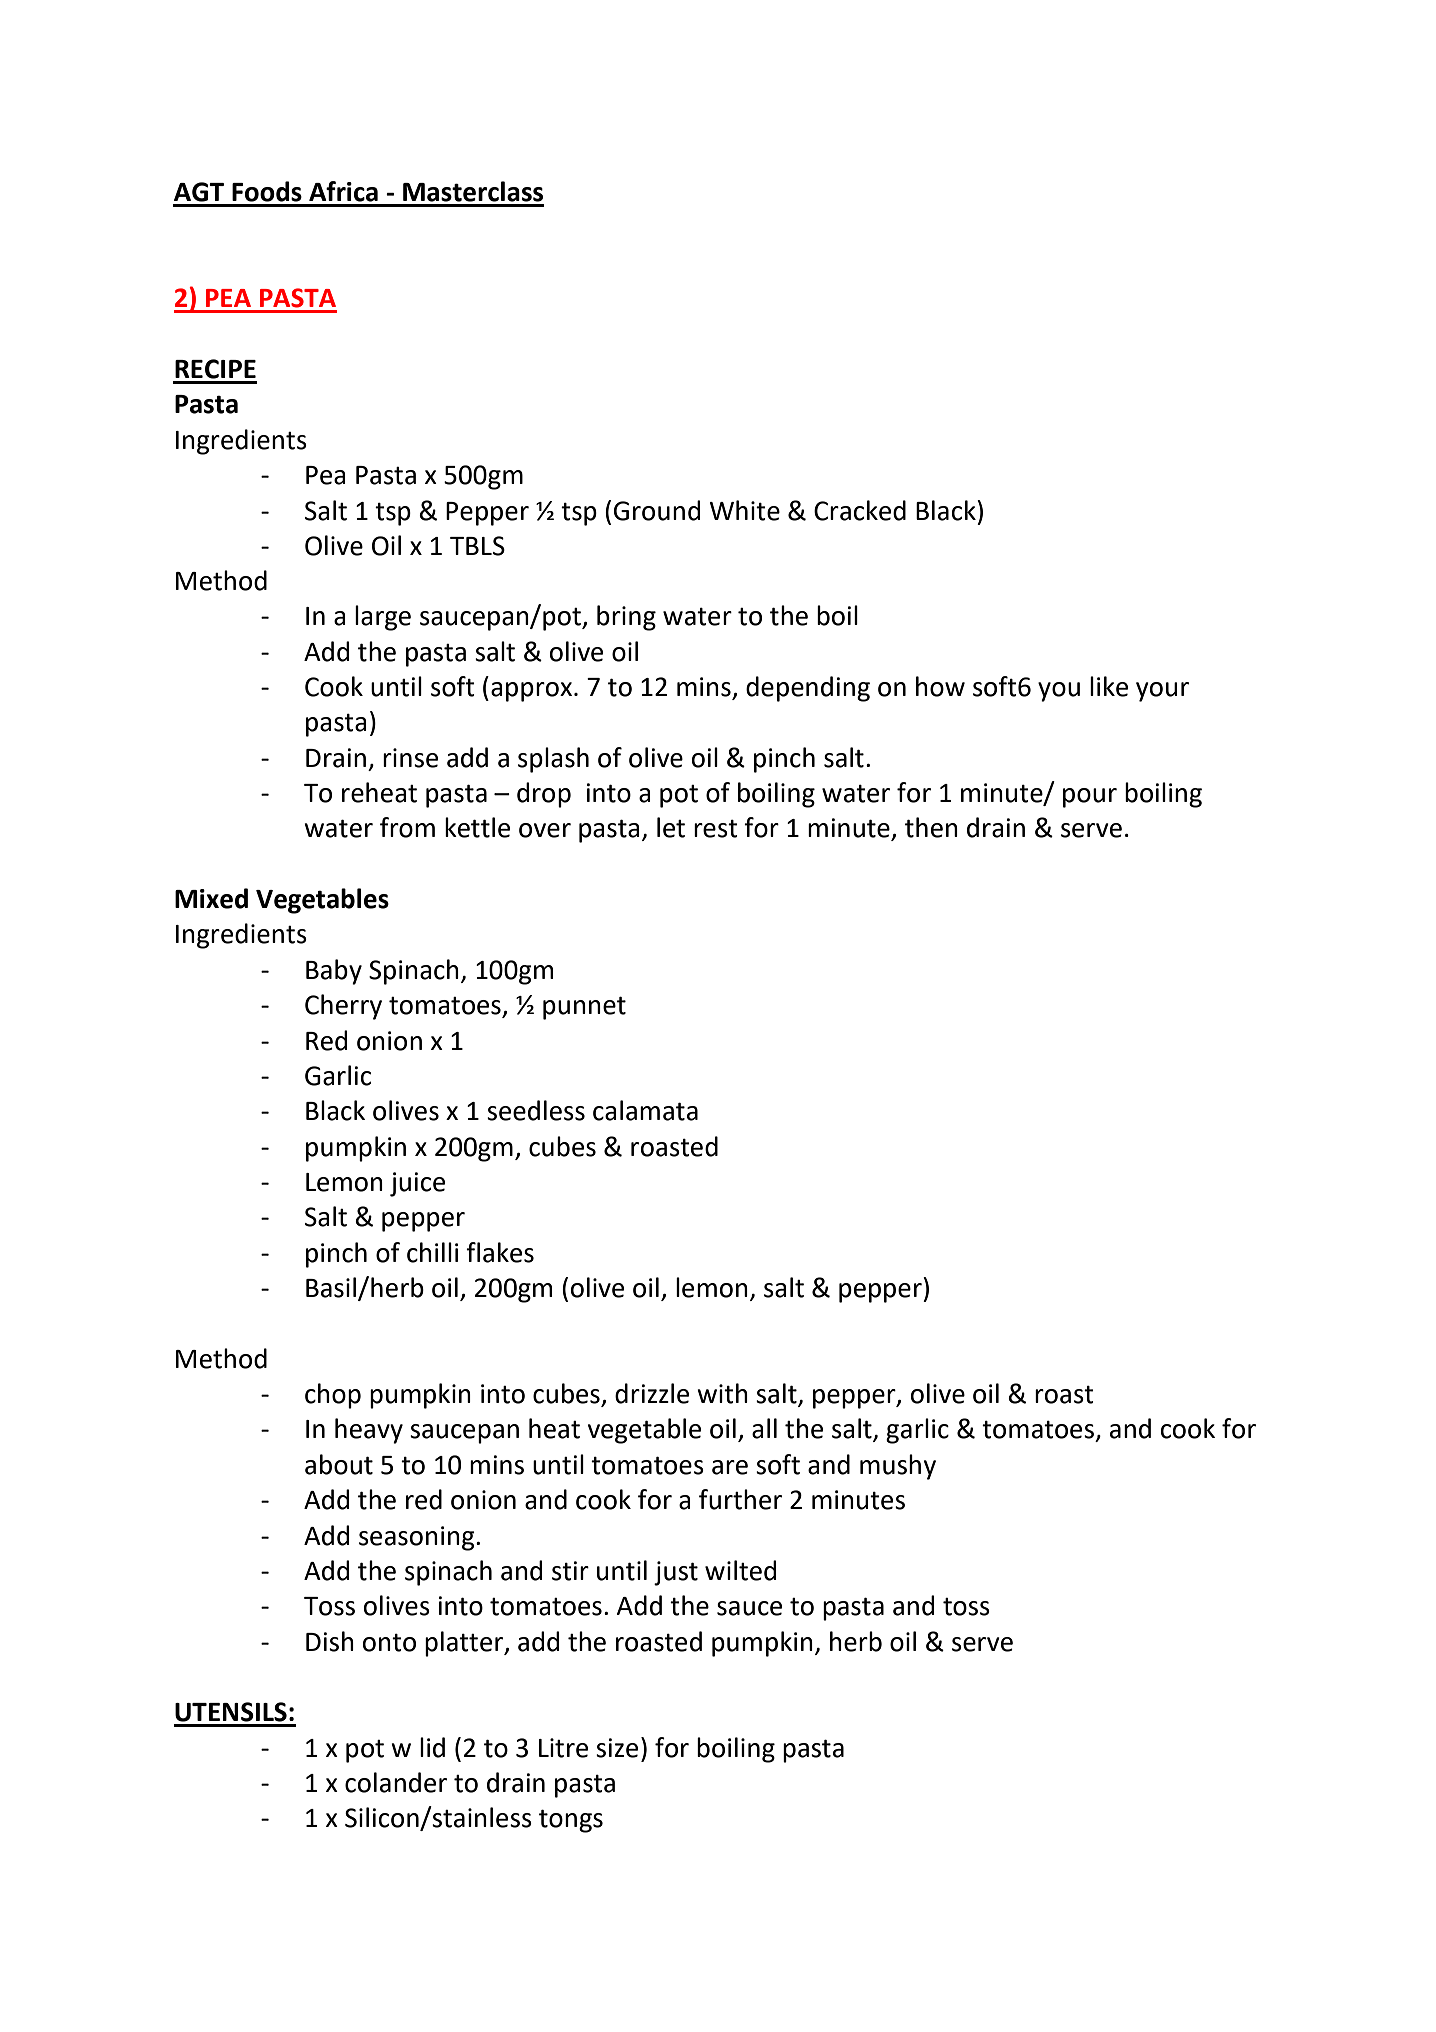 The image size is (1436, 2032). I want to click on juice, so click(417, 1184).
